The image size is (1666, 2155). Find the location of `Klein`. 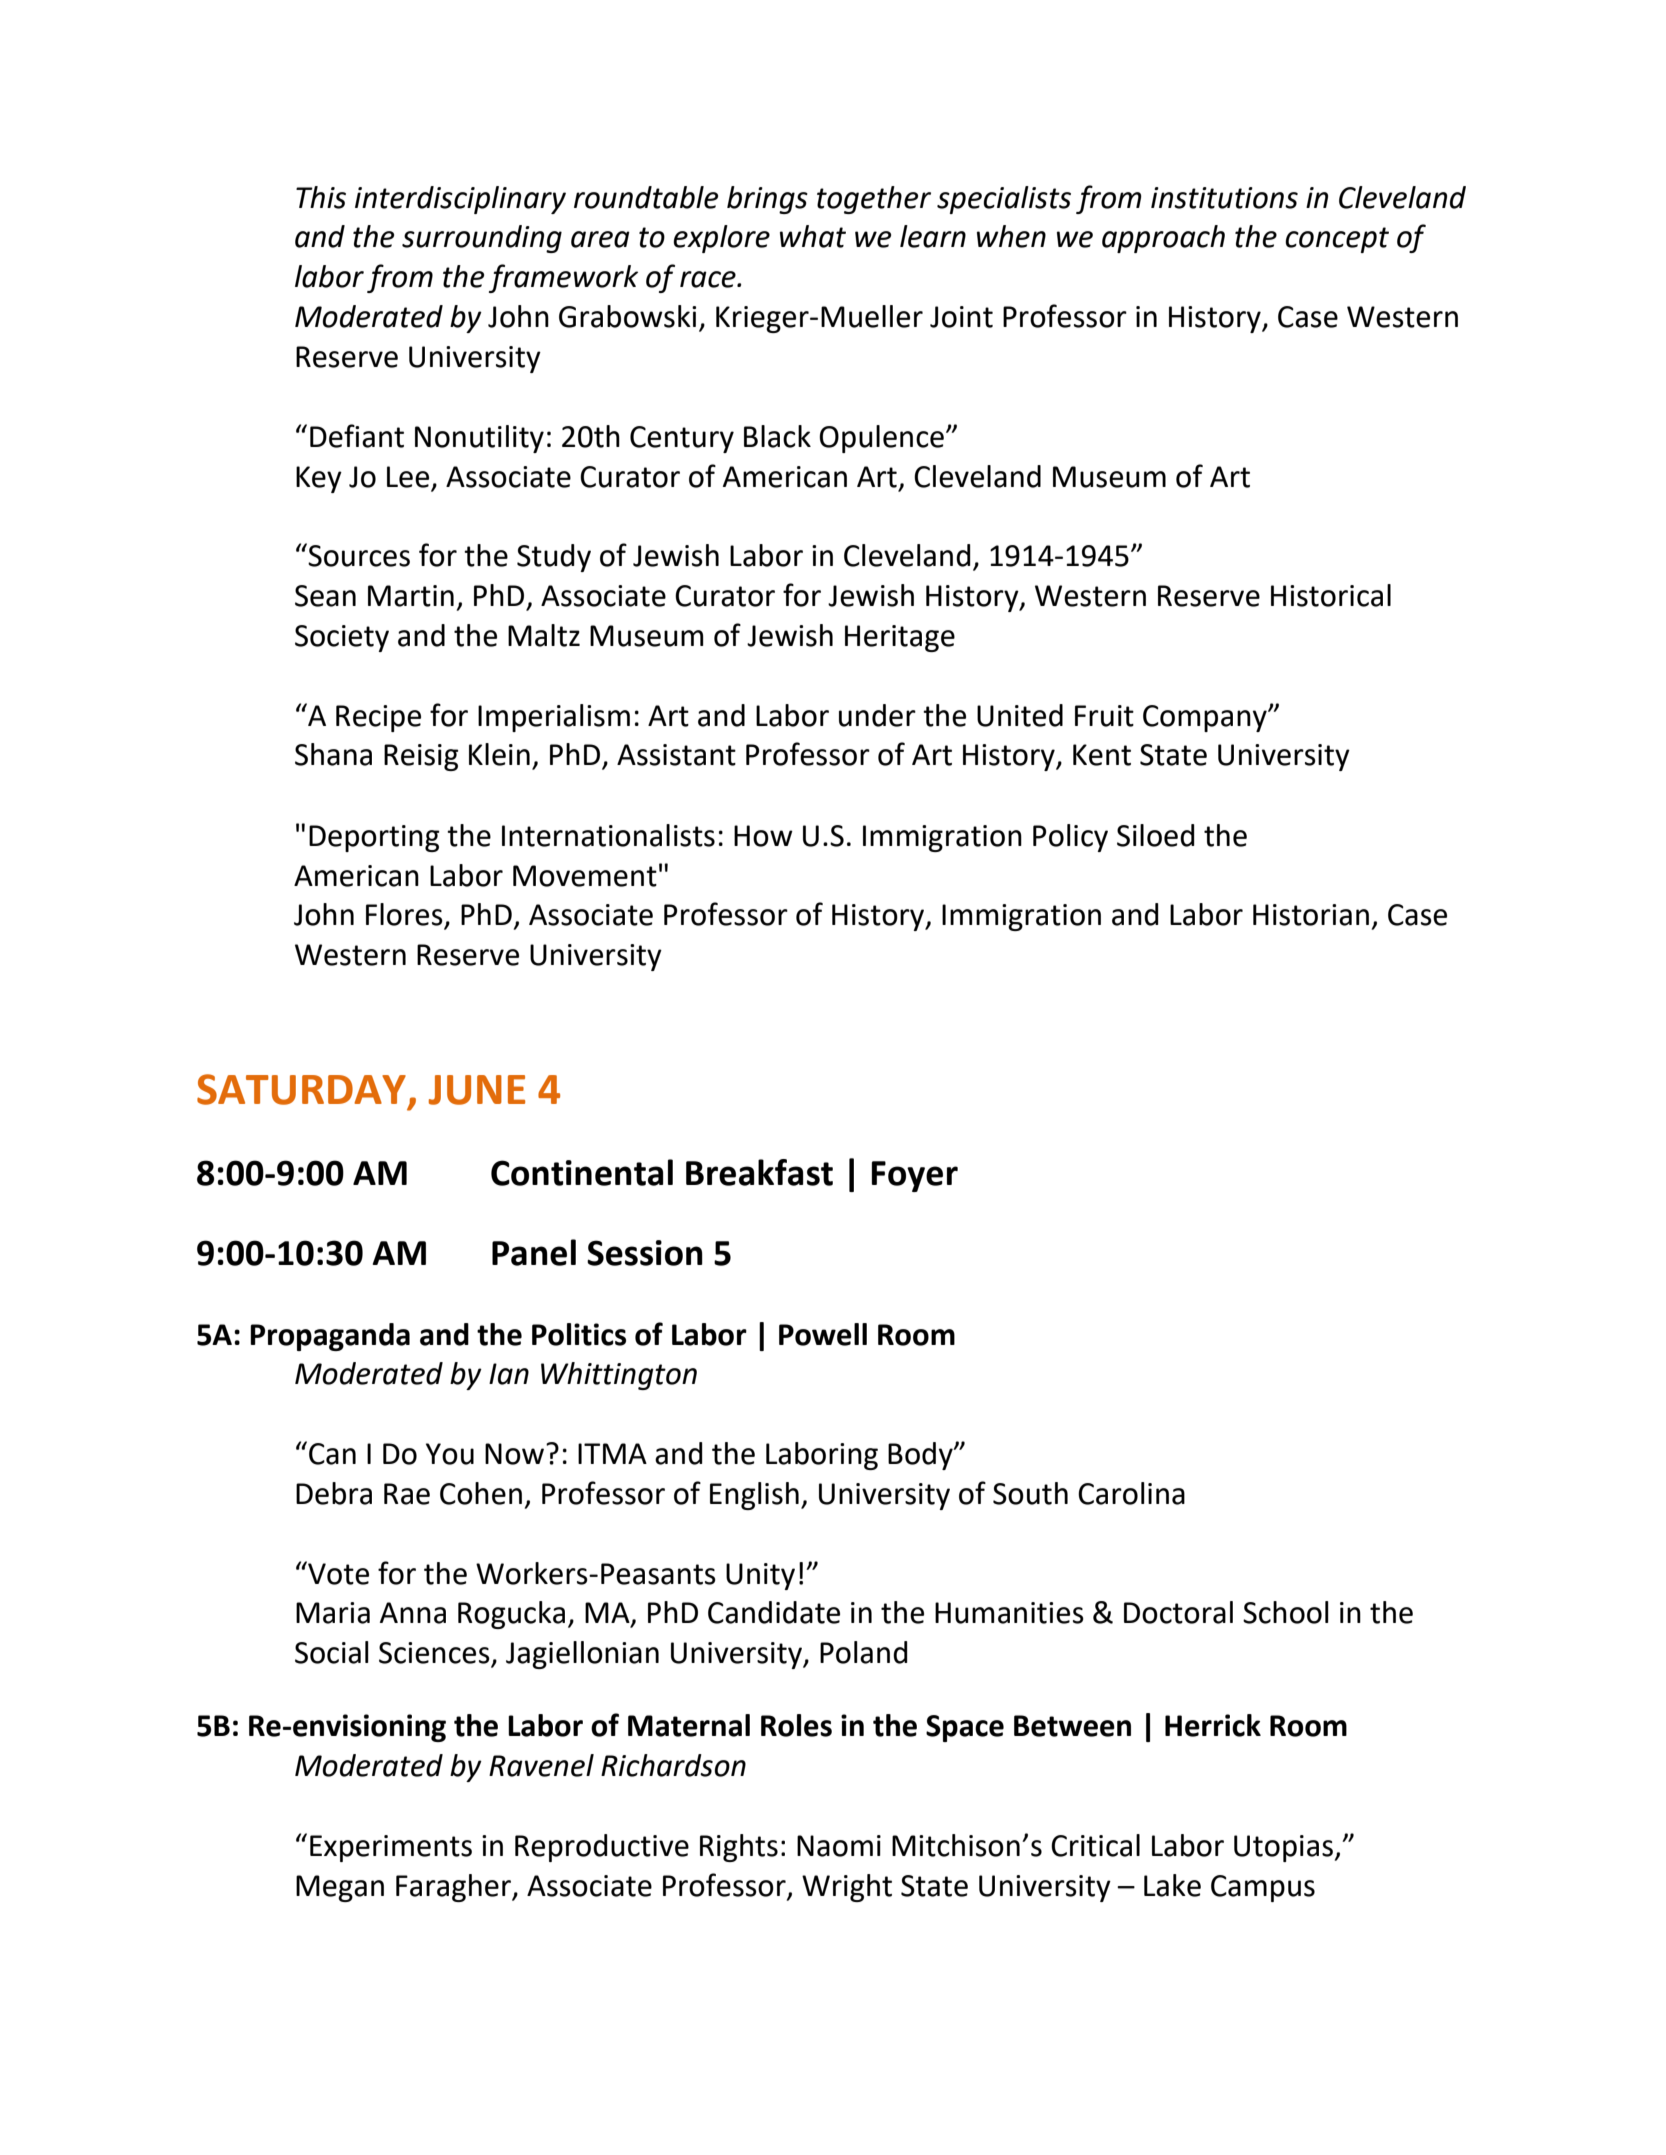

Klein is located at coordinates (499, 754).
